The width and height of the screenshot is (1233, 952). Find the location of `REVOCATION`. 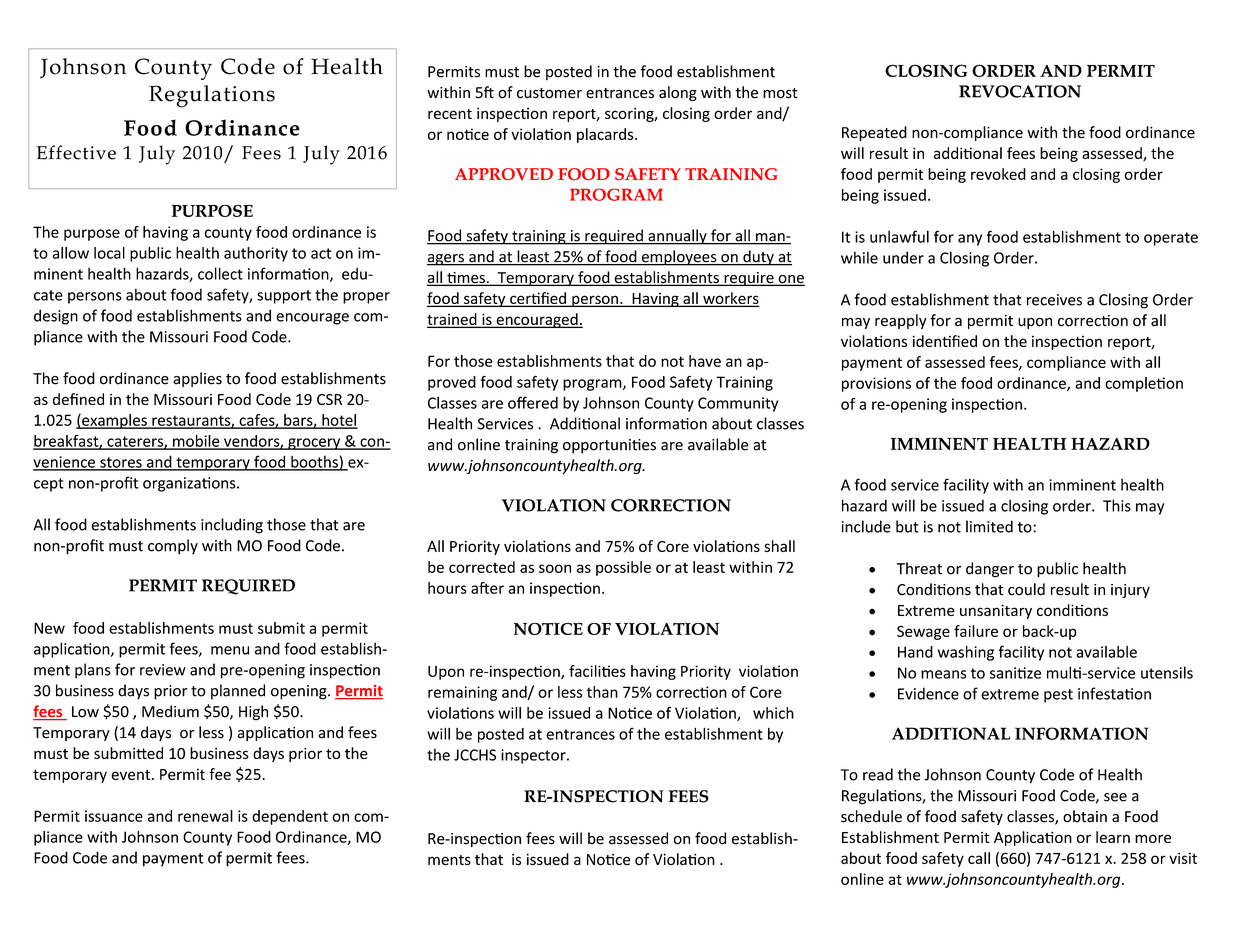

REVOCATION is located at coordinates (1020, 91).
